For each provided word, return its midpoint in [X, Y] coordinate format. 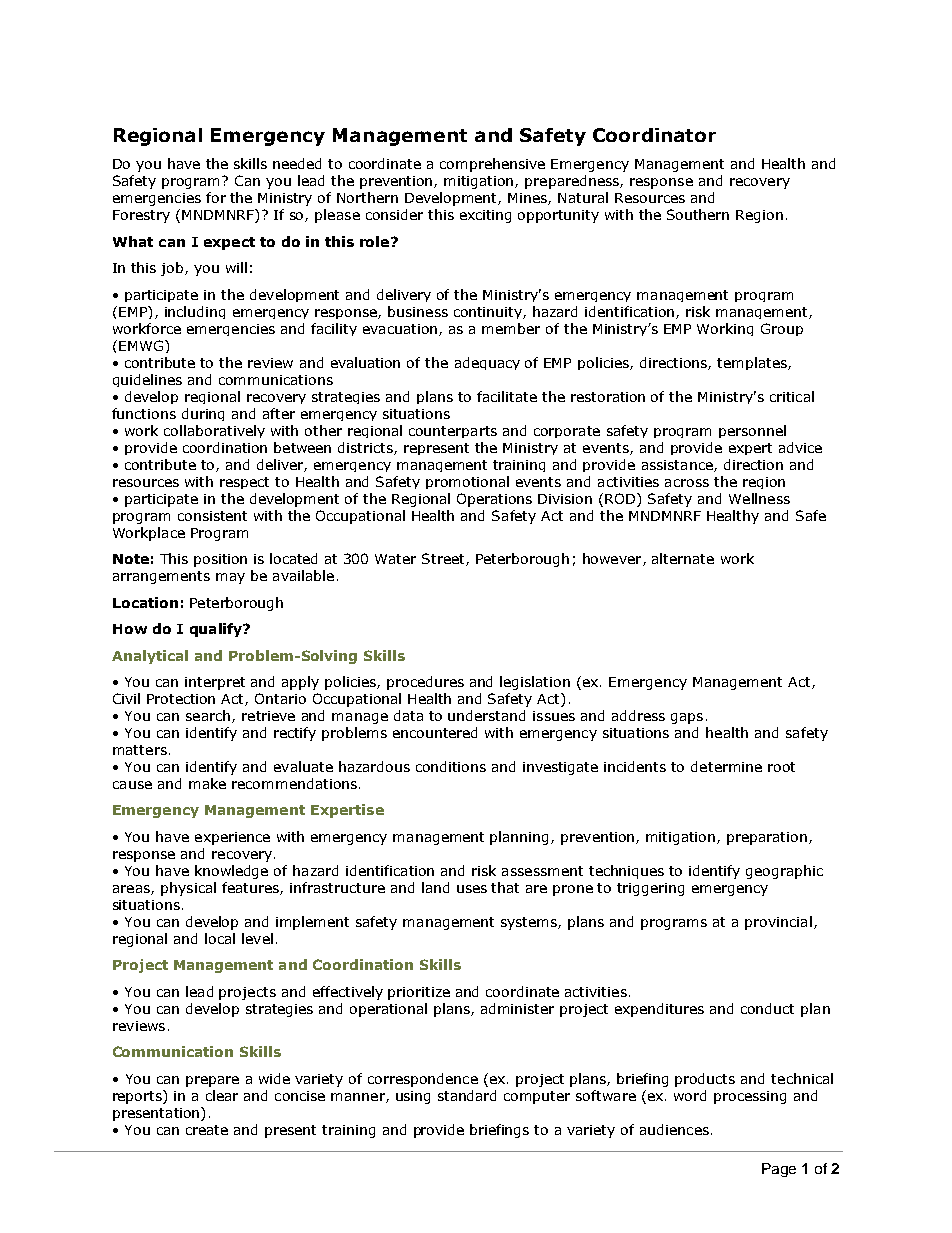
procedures [425, 683]
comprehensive [492, 165]
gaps [687, 718]
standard [467, 1095]
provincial [778, 923]
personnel [752, 431]
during [203, 414]
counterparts [453, 432]
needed [297, 163]
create [207, 1130]
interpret [215, 683]
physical [188, 889]
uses [472, 889]
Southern [698, 214]
